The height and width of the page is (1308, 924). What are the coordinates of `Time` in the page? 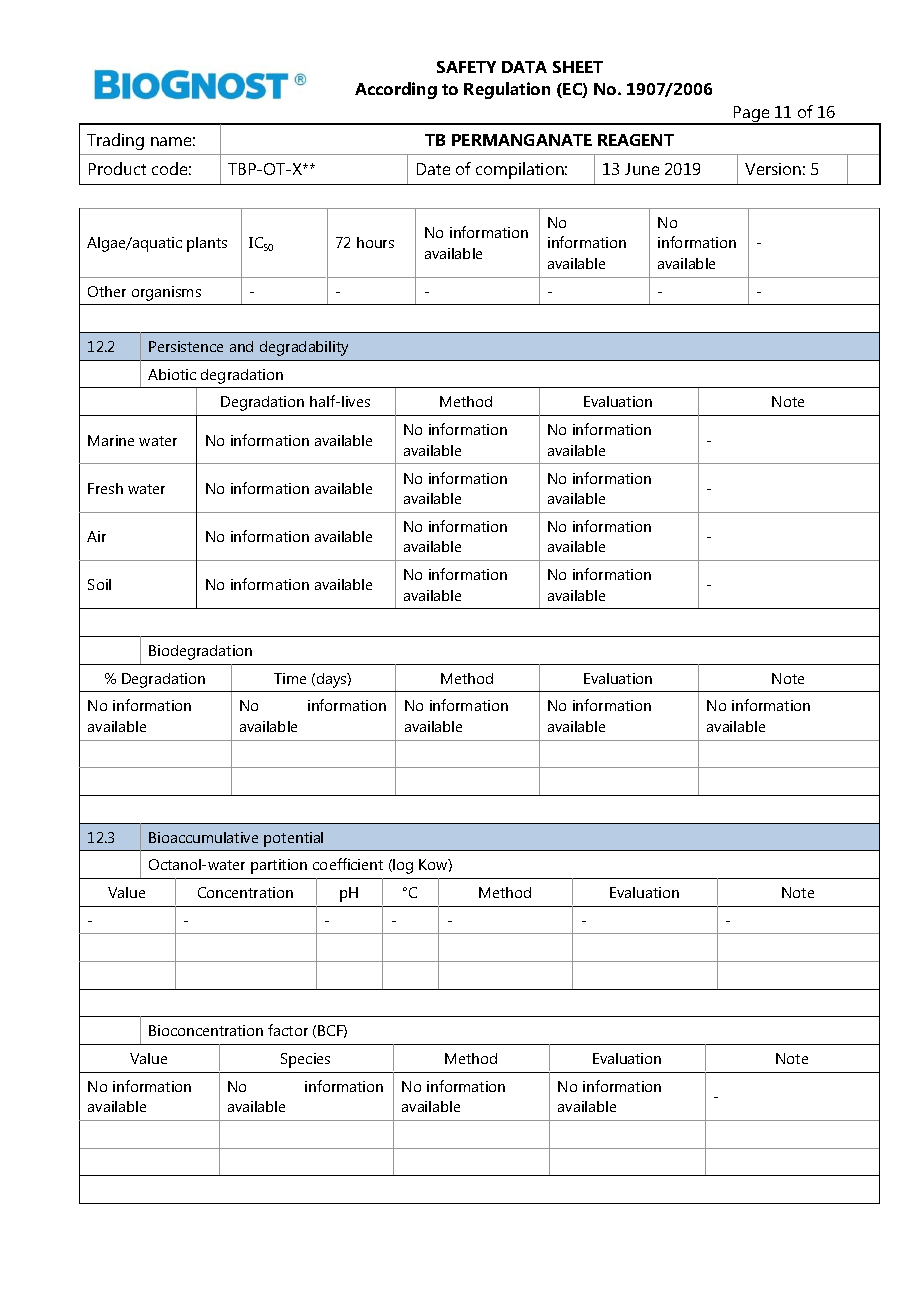 It's located at (290, 678).
